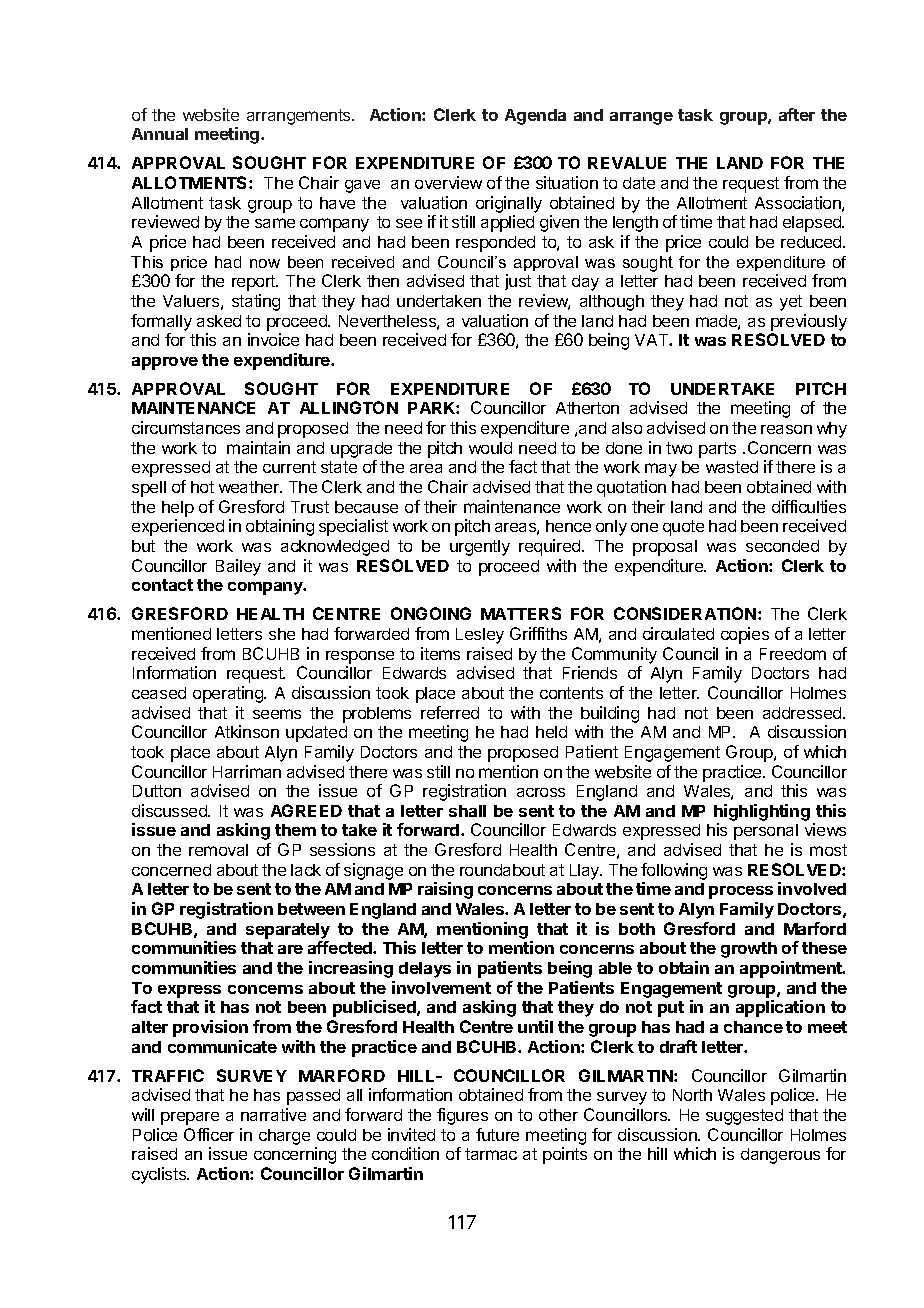 The height and width of the screenshot is (1308, 924). What do you see at coordinates (744, 1117) in the screenshot?
I see `suggested` at bounding box center [744, 1117].
